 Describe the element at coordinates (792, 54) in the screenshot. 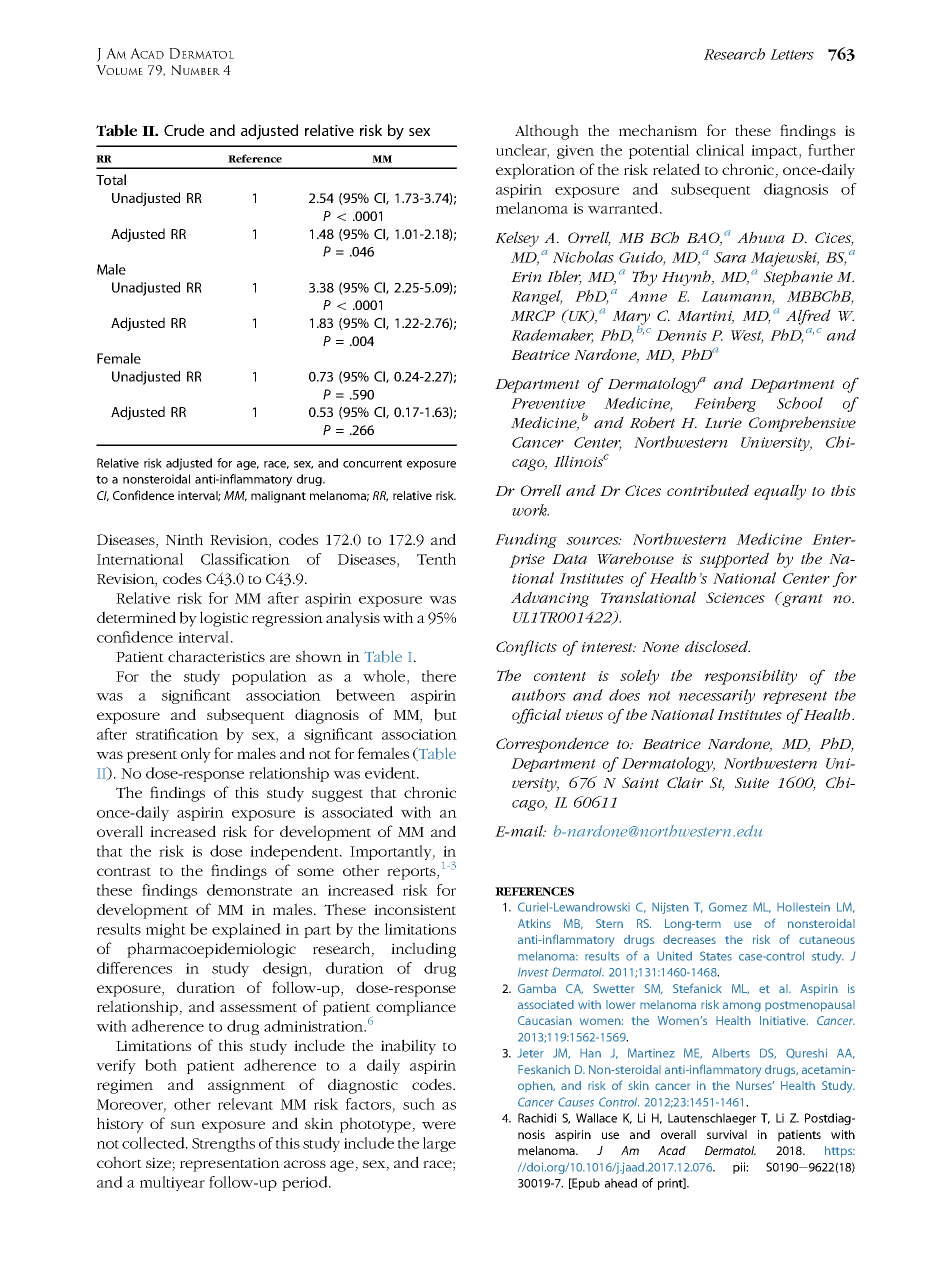

I see `Letters` at that location.
